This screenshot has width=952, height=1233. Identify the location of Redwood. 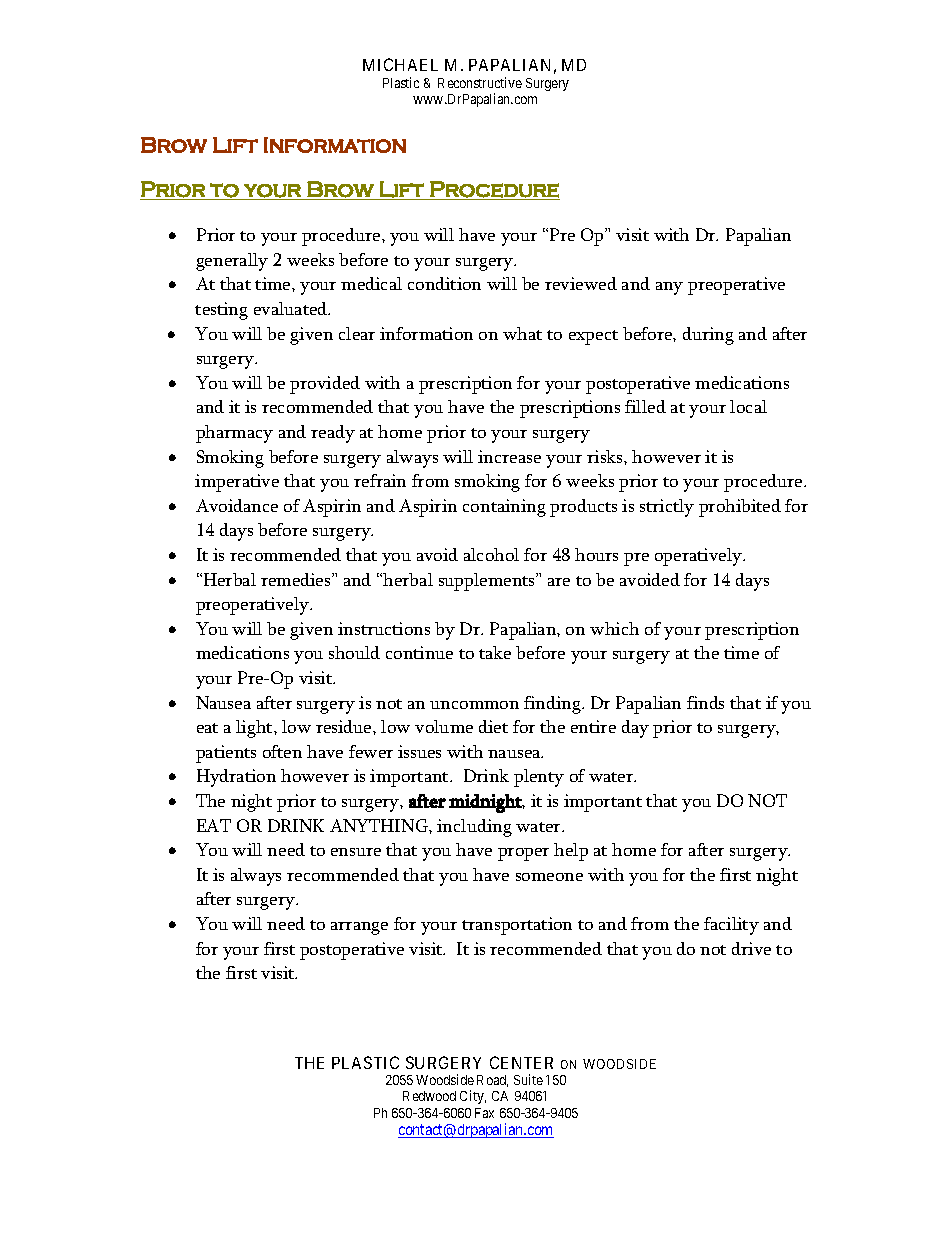
(429, 1096).
